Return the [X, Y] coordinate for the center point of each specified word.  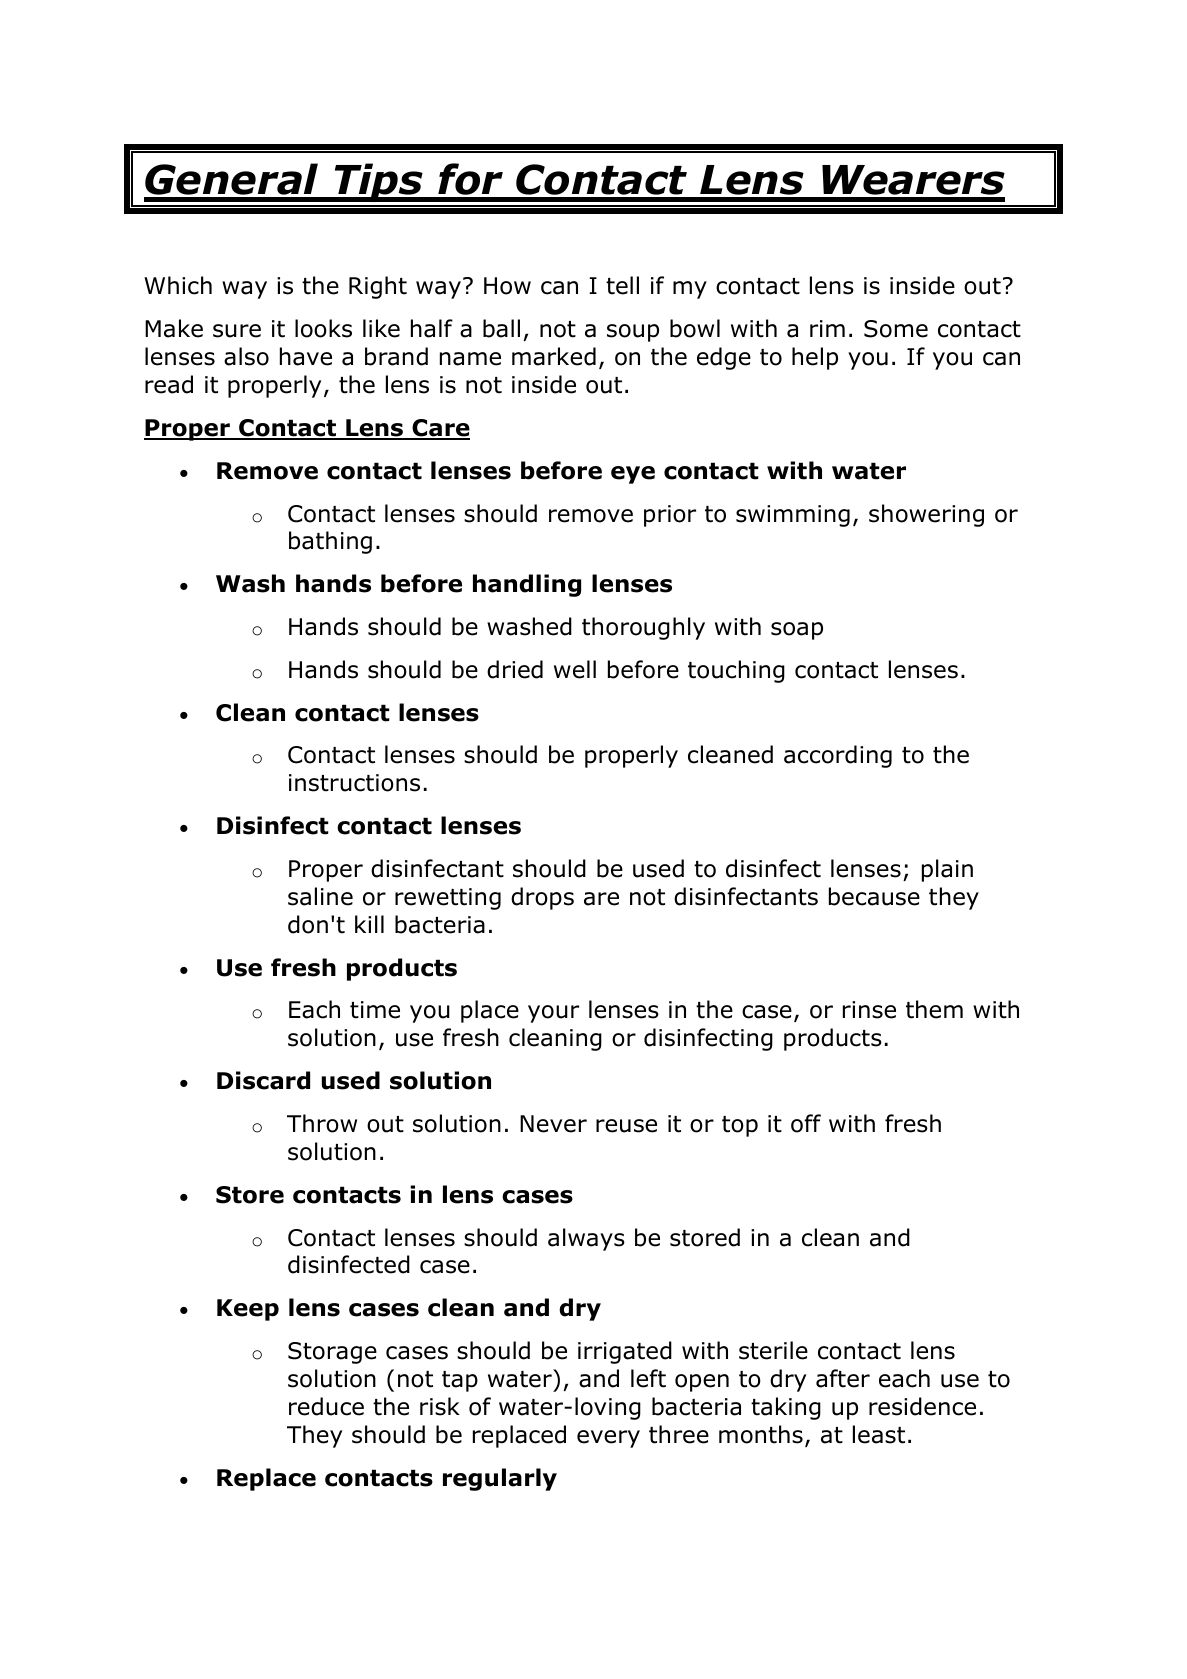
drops [542, 898]
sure [237, 331]
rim [827, 328]
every [608, 1439]
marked [554, 356]
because [874, 896]
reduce [326, 1406]
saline [320, 896]
